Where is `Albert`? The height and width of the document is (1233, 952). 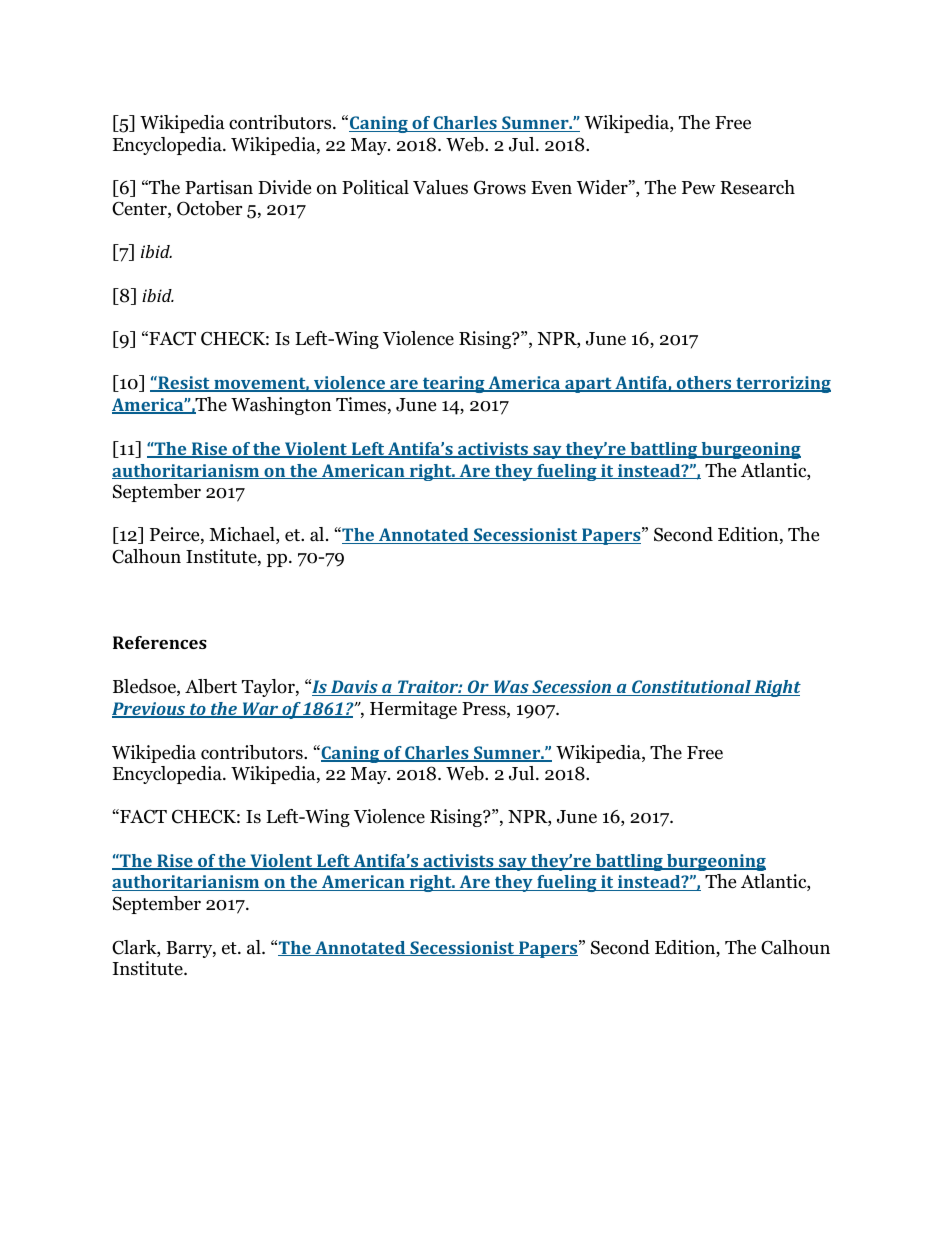 Albert is located at coordinates (211, 686).
